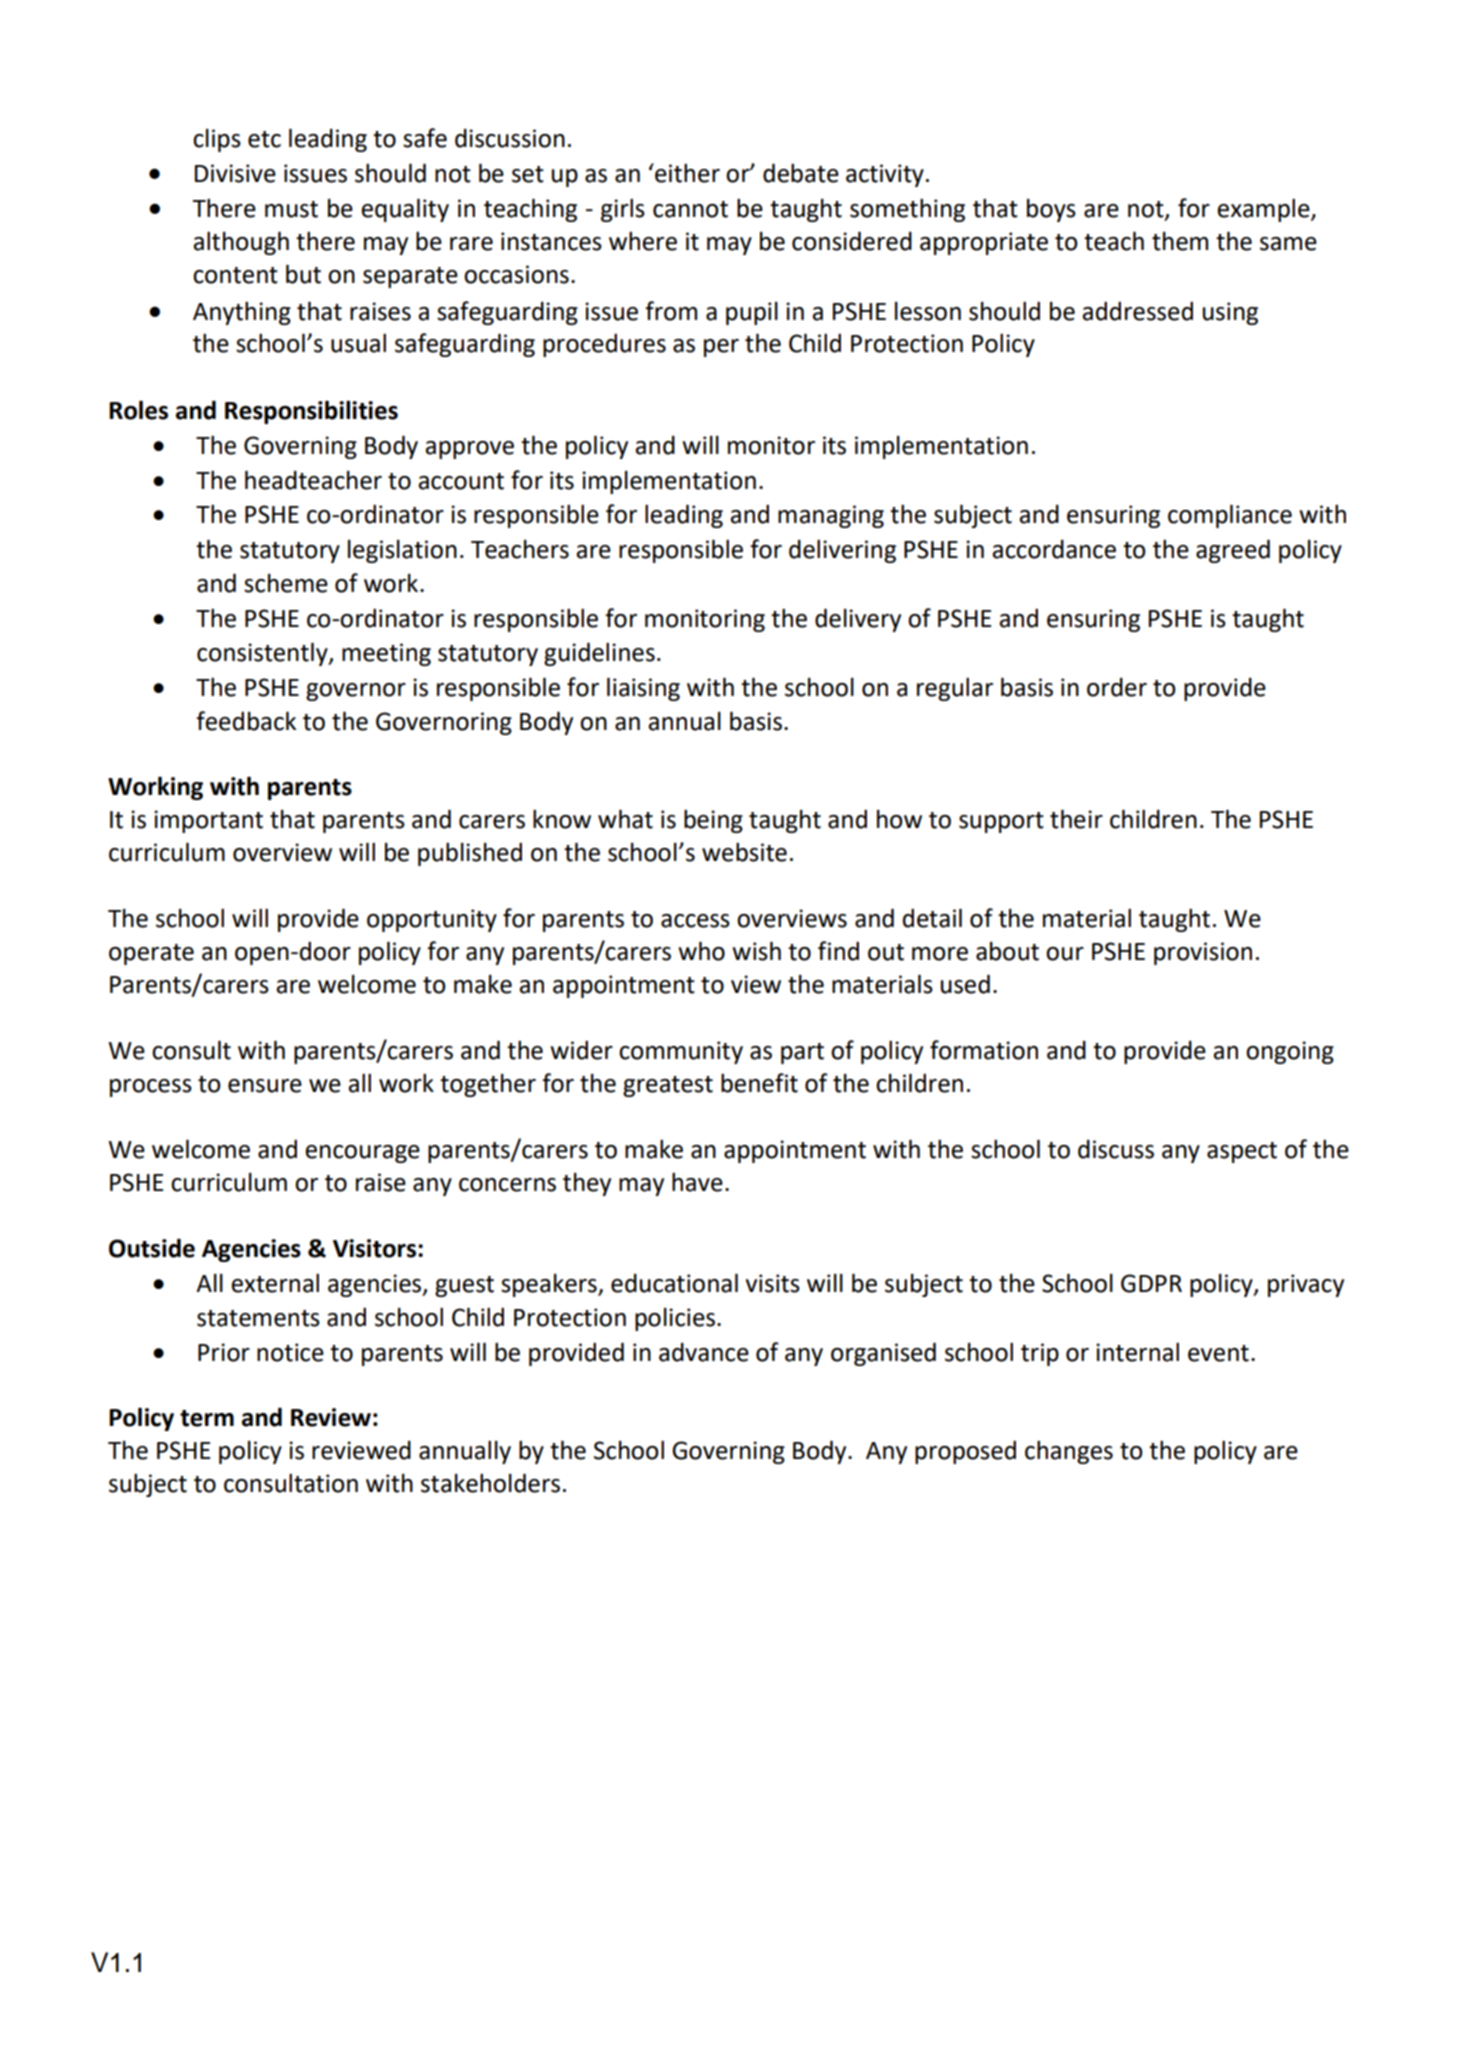  I want to click on provision, so click(1203, 953).
